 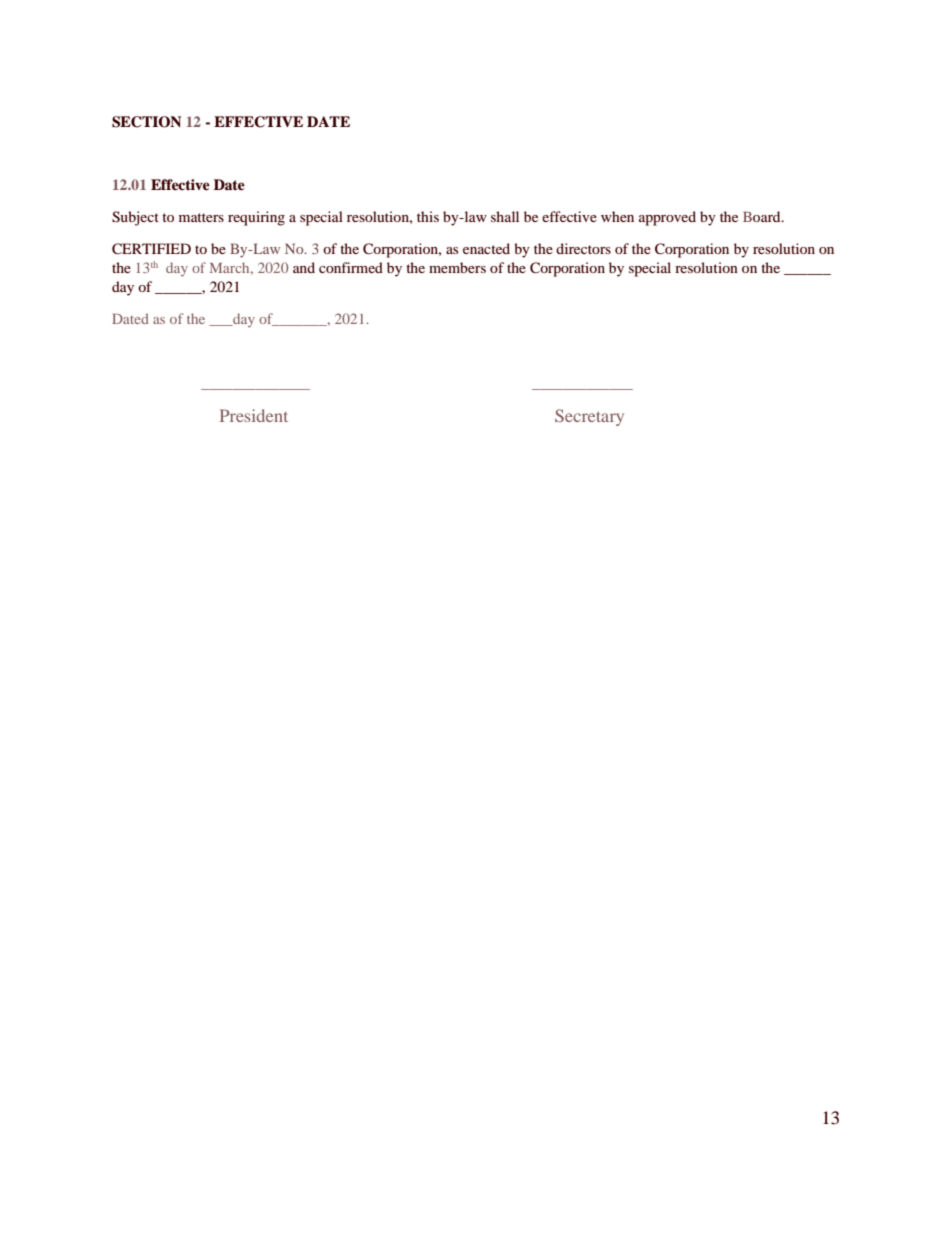 I want to click on matters, so click(x=201, y=217).
